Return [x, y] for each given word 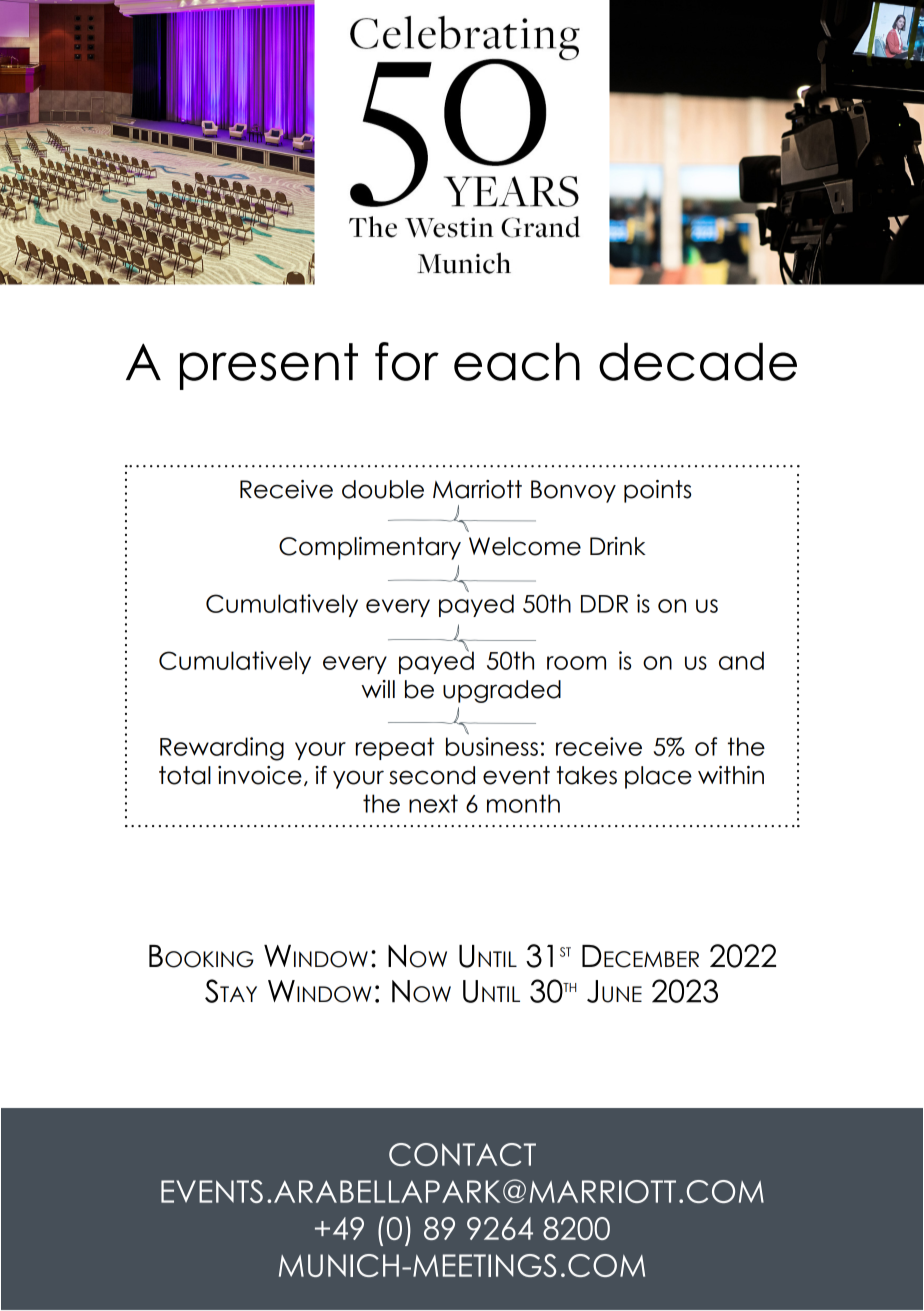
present [269, 366]
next [433, 803]
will [378, 689]
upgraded [502, 691]
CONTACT [462, 1154]
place [658, 777]
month [523, 803]
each [517, 361]
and [741, 660]
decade [698, 361]
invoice [260, 775]
